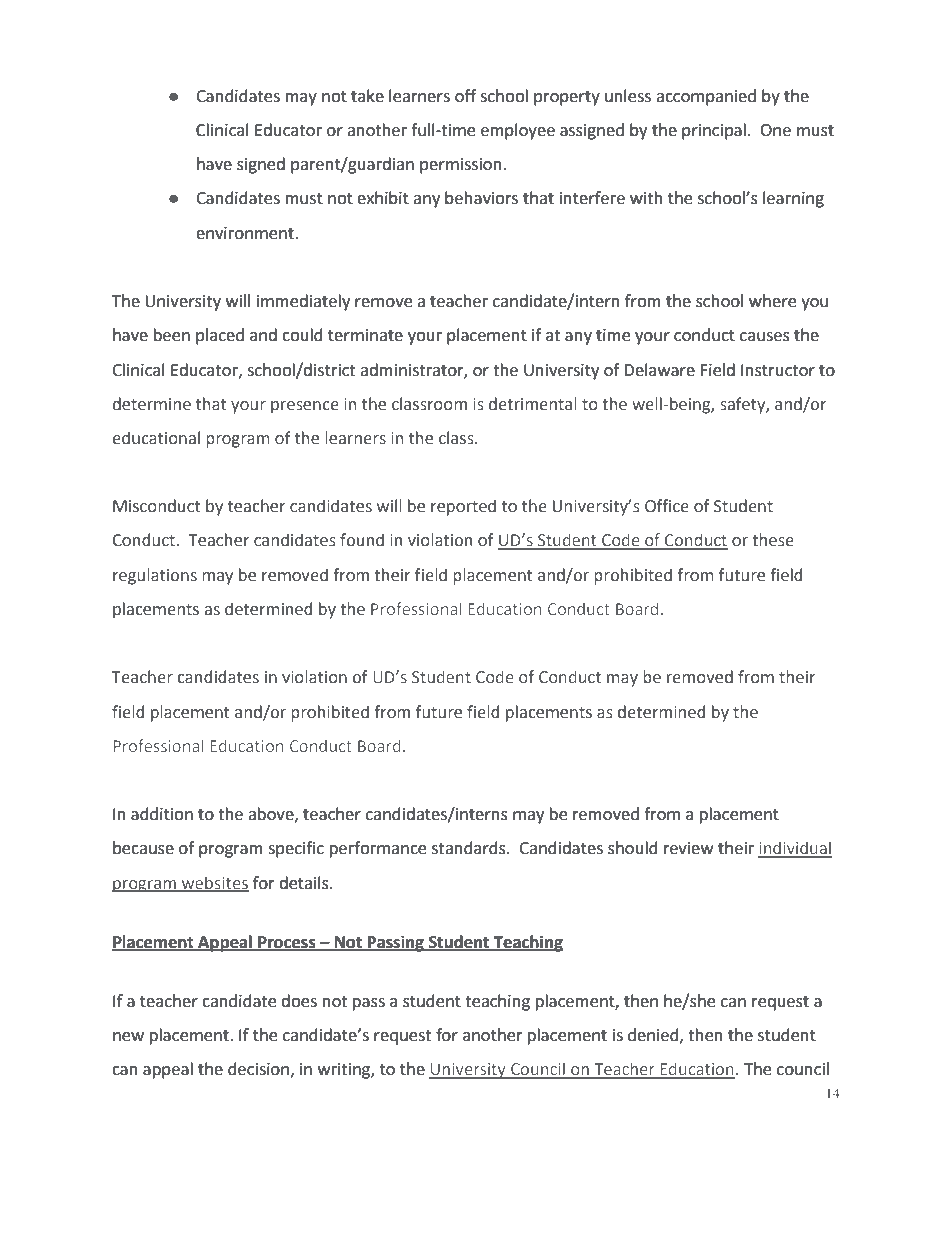  What do you see at coordinates (688, 848) in the screenshot?
I see `review` at bounding box center [688, 848].
